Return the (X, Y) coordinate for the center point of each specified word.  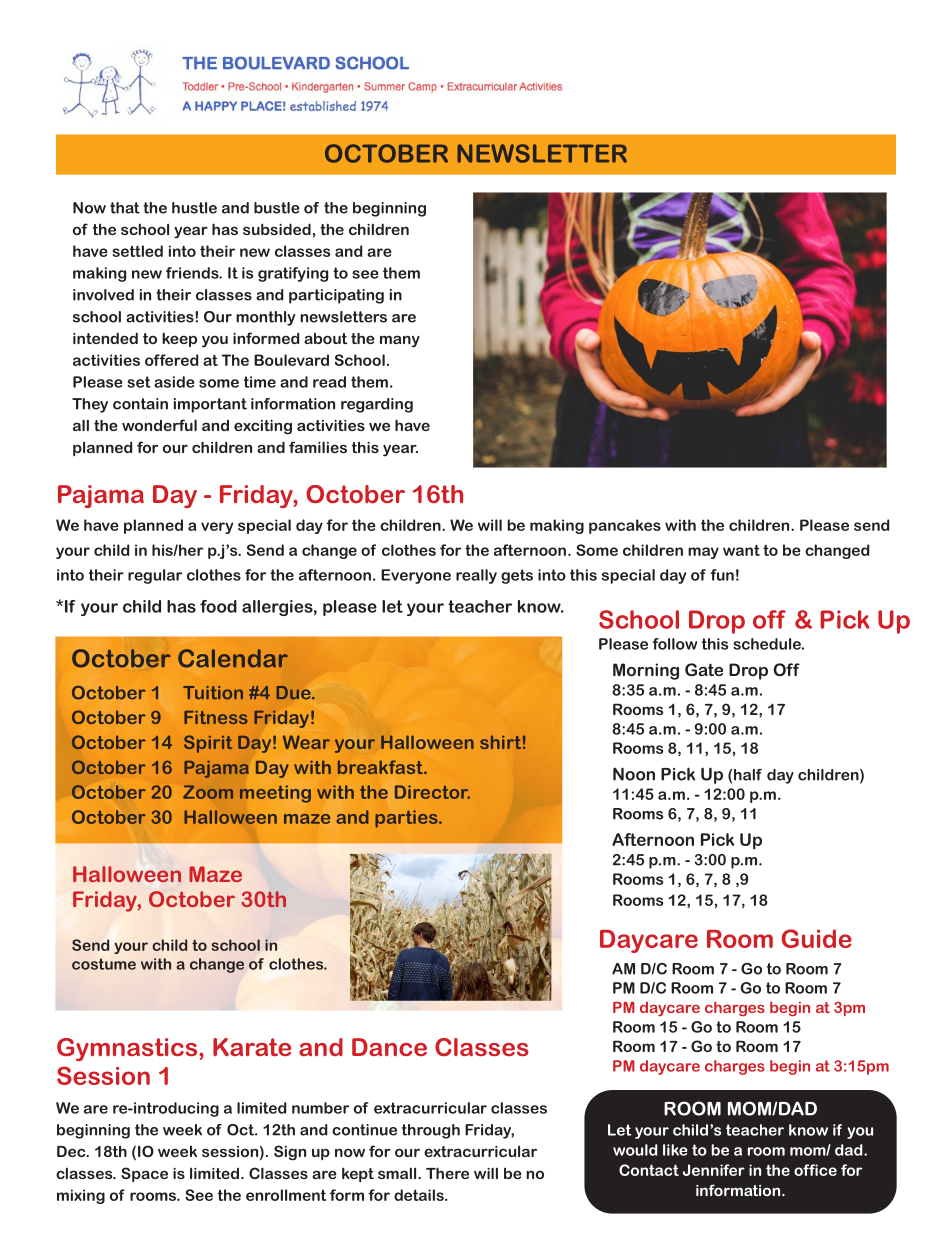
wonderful (159, 425)
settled (137, 251)
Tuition (213, 693)
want (741, 550)
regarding (377, 405)
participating (336, 296)
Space (144, 1174)
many (400, 341)
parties (407, 819)
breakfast (381, 767)
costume (104, 964)
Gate (704, 669)
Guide (817, 938)
